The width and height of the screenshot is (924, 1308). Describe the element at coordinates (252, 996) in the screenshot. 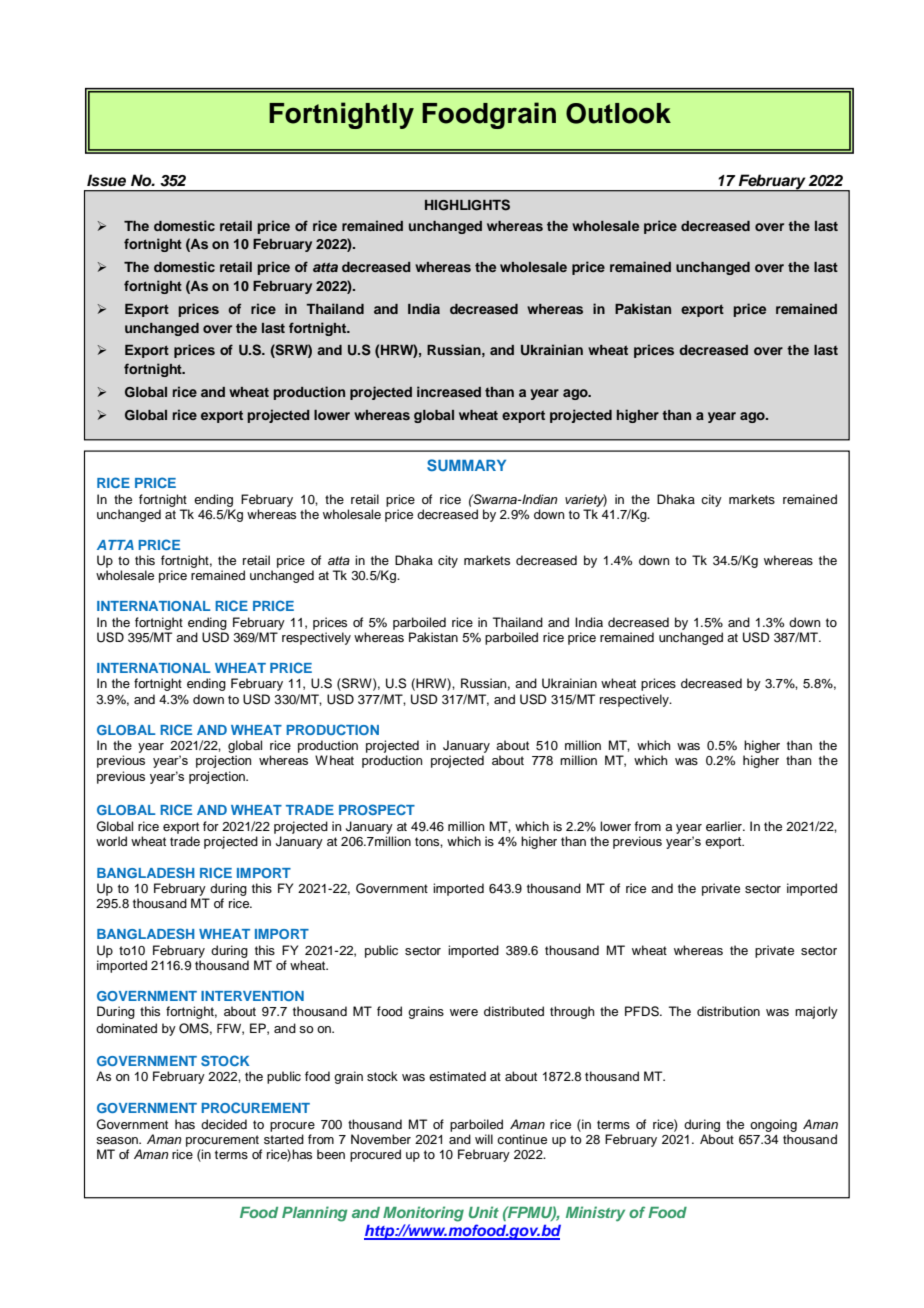

I see `INTERVENTION` at that location.
